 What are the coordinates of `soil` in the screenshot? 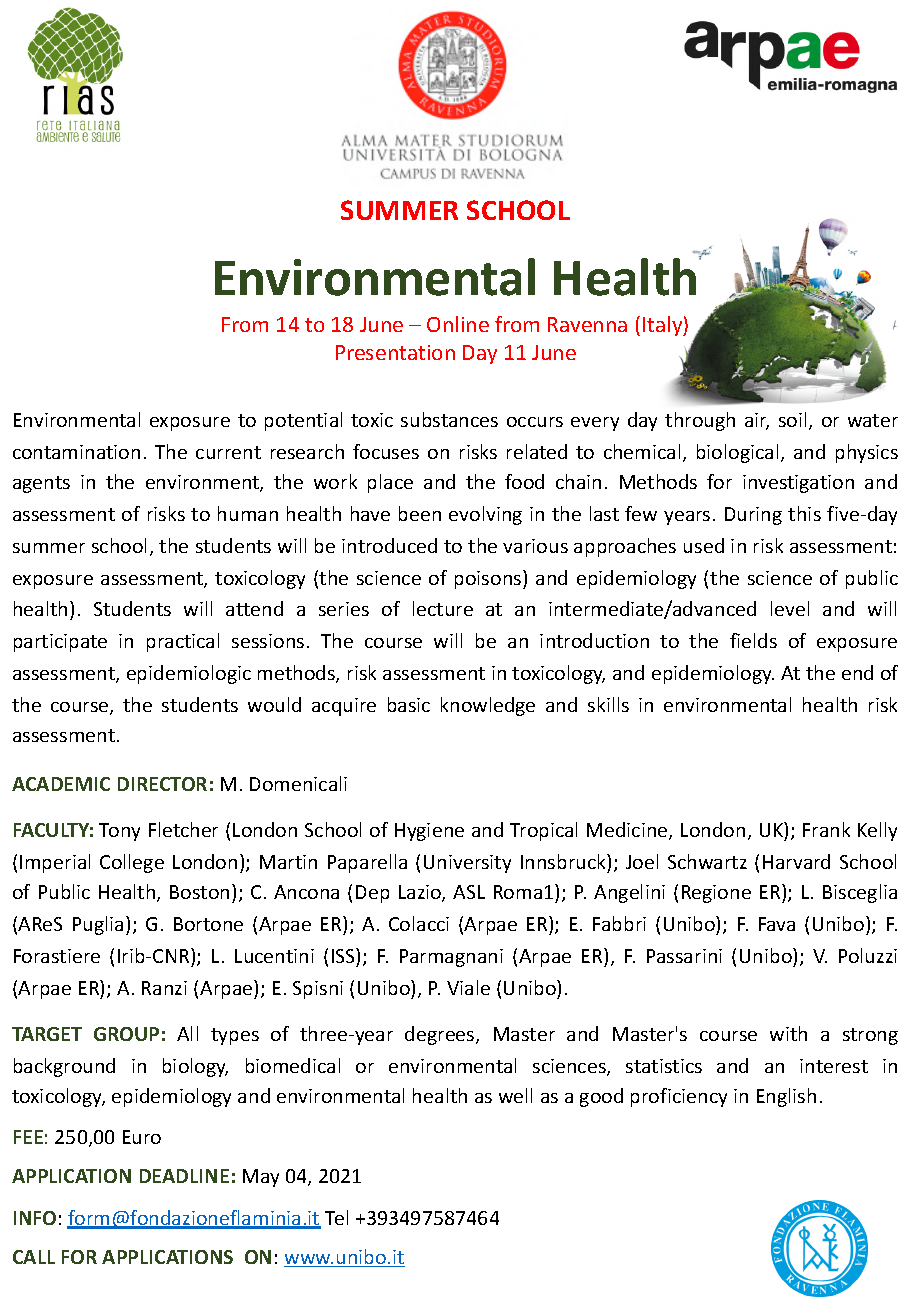 It's located at (792, 419).
